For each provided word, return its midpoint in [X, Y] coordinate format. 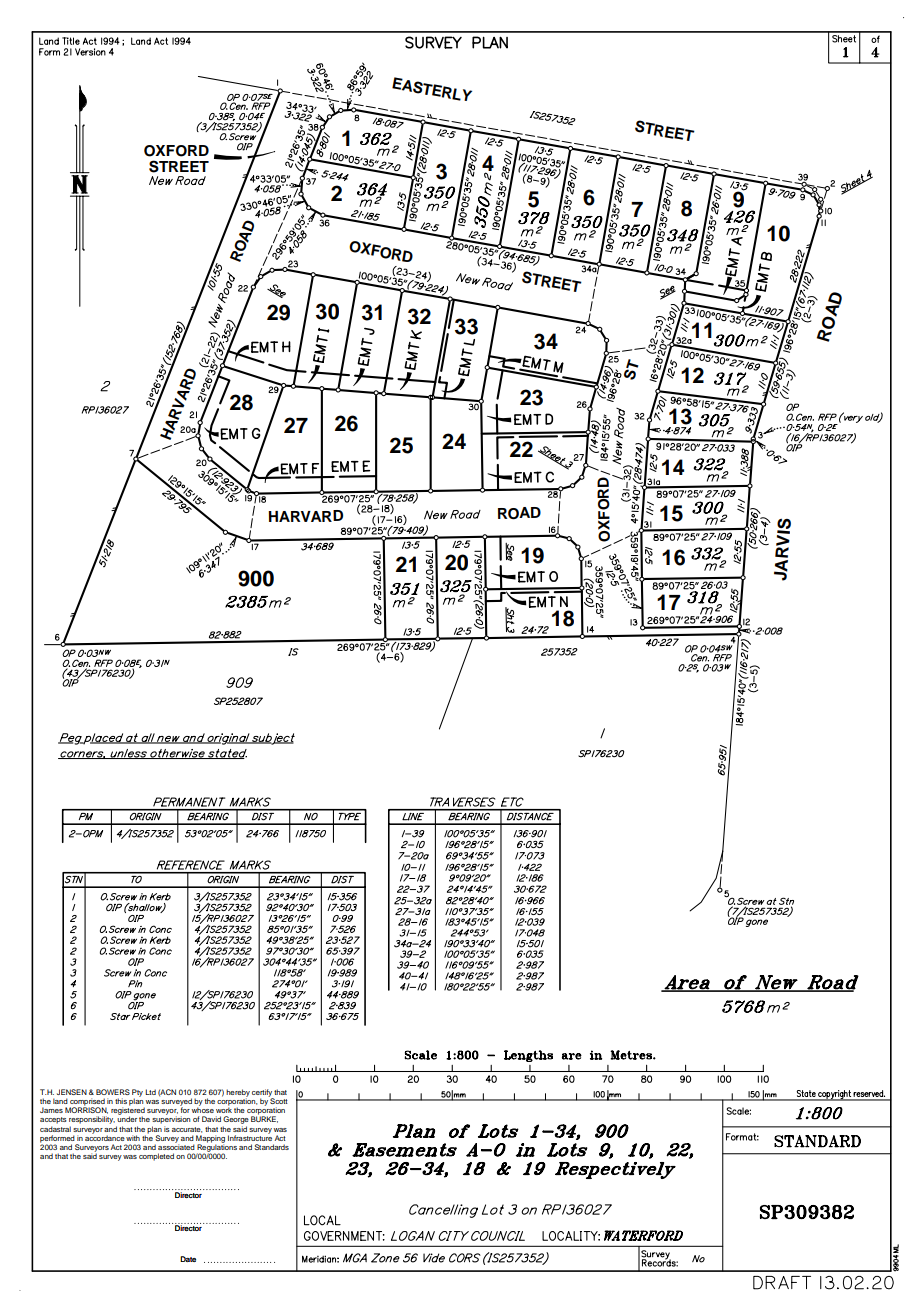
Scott [278, 1100]
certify [263, 1094]
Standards [271, 1147]
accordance [105, 1137]
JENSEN [72, 1092]
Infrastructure [250, 1137]
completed [156, 1157]
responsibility [92, 1120]
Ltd [150, 1092]
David [211, 1119]
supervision [171, 1119]
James [51, 1110]
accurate [187, 1130]
